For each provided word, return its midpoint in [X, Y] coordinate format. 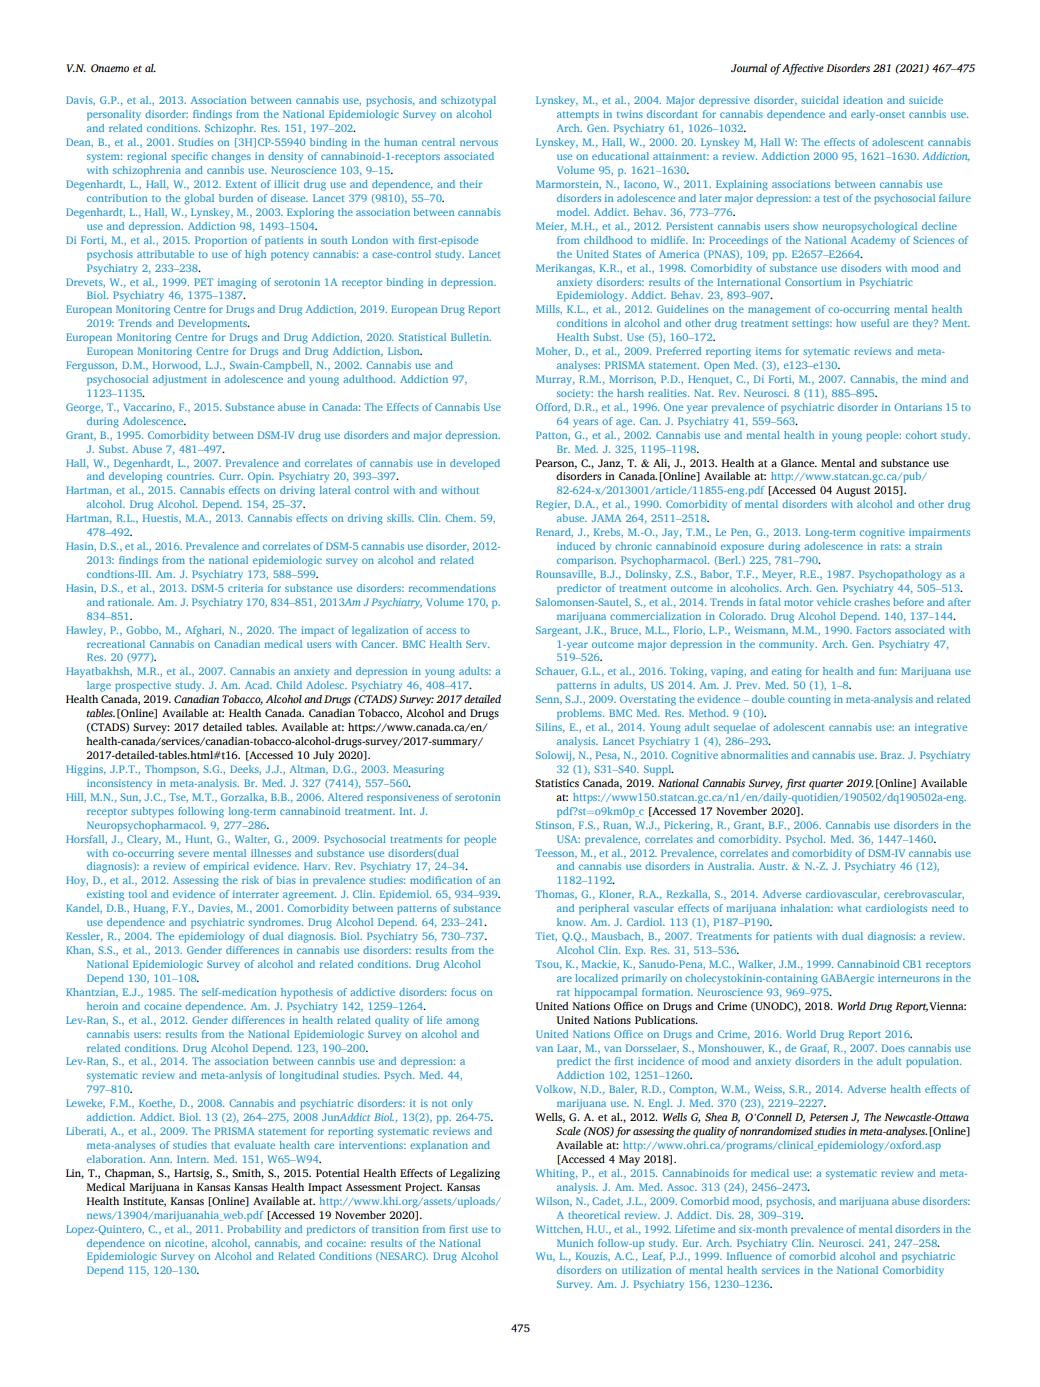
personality [114, 115]
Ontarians [918, 407]
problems [580, 714]
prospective [143, 686]
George [84, 408]
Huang [151, 909]
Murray [555, 380]
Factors [873, 630]
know [571, 922]
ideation [863, 100]
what [849, 908]
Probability [254, 1230]
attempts [578, 116]
